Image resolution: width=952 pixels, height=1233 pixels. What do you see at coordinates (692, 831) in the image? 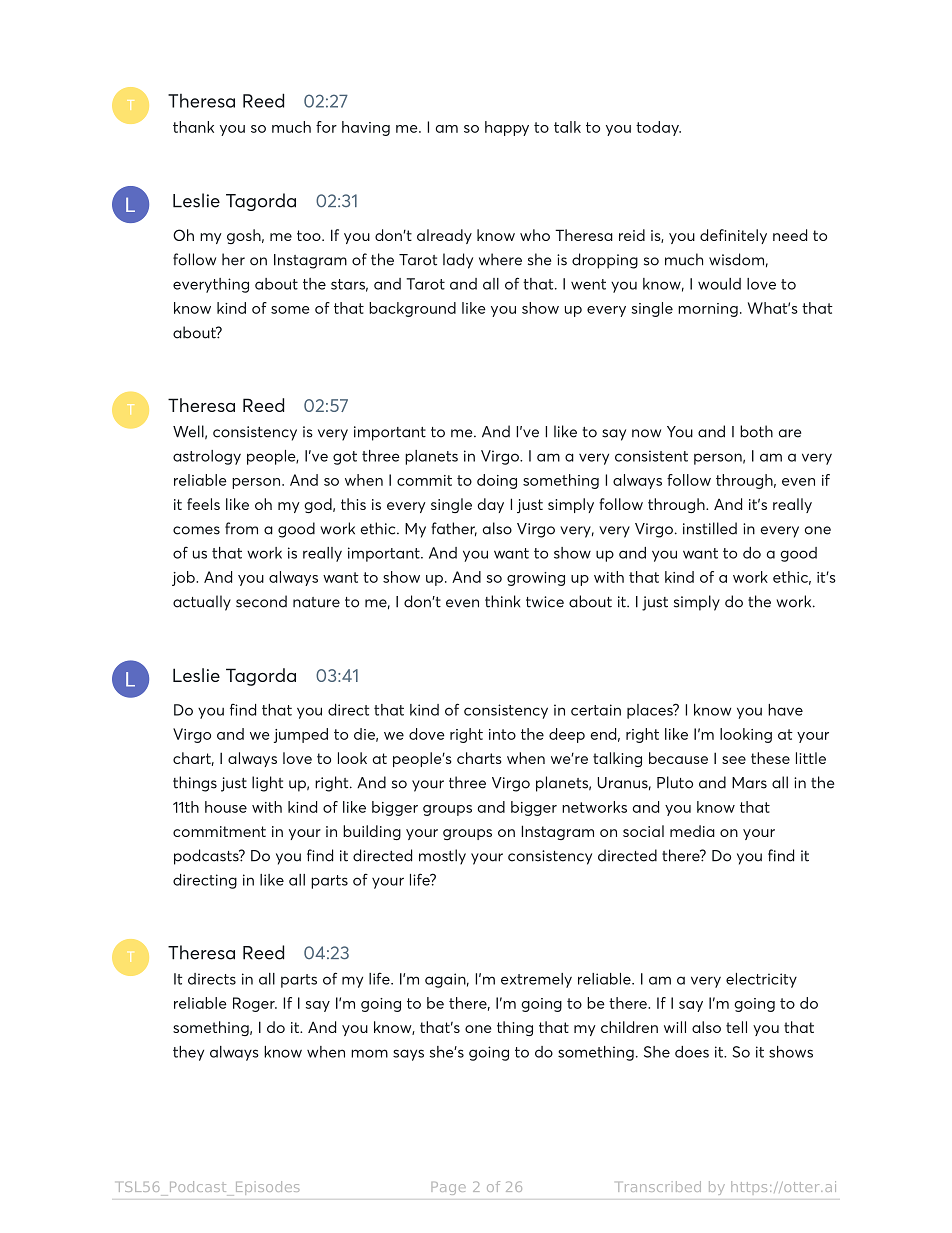
I see `media` at bounding box center [692, 831].
